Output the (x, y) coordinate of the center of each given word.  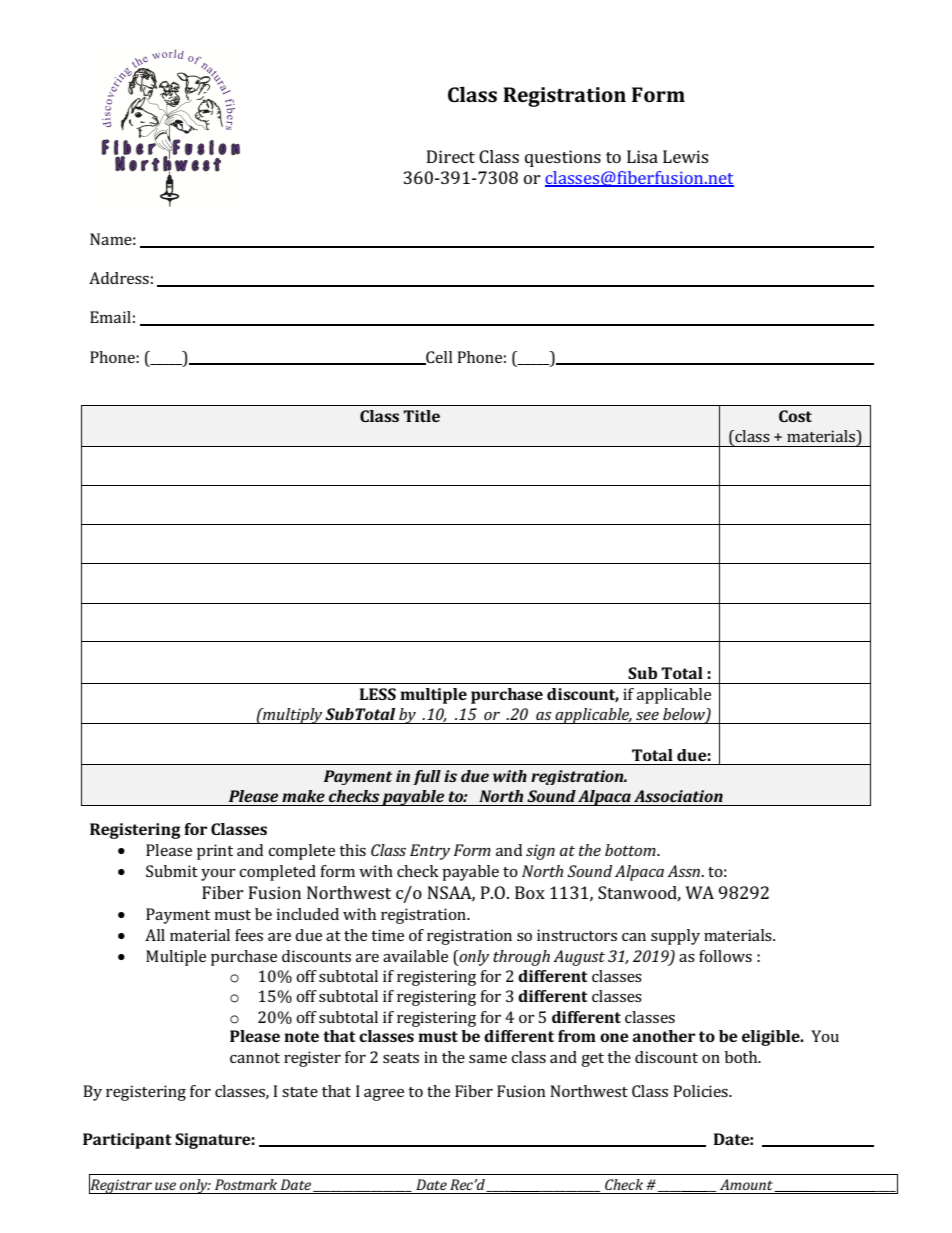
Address (119, 278)
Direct (451, 156)
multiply (293, 716)
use (165, 1186)
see (647, 716)
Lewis (685, 156)
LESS (378, 694)
